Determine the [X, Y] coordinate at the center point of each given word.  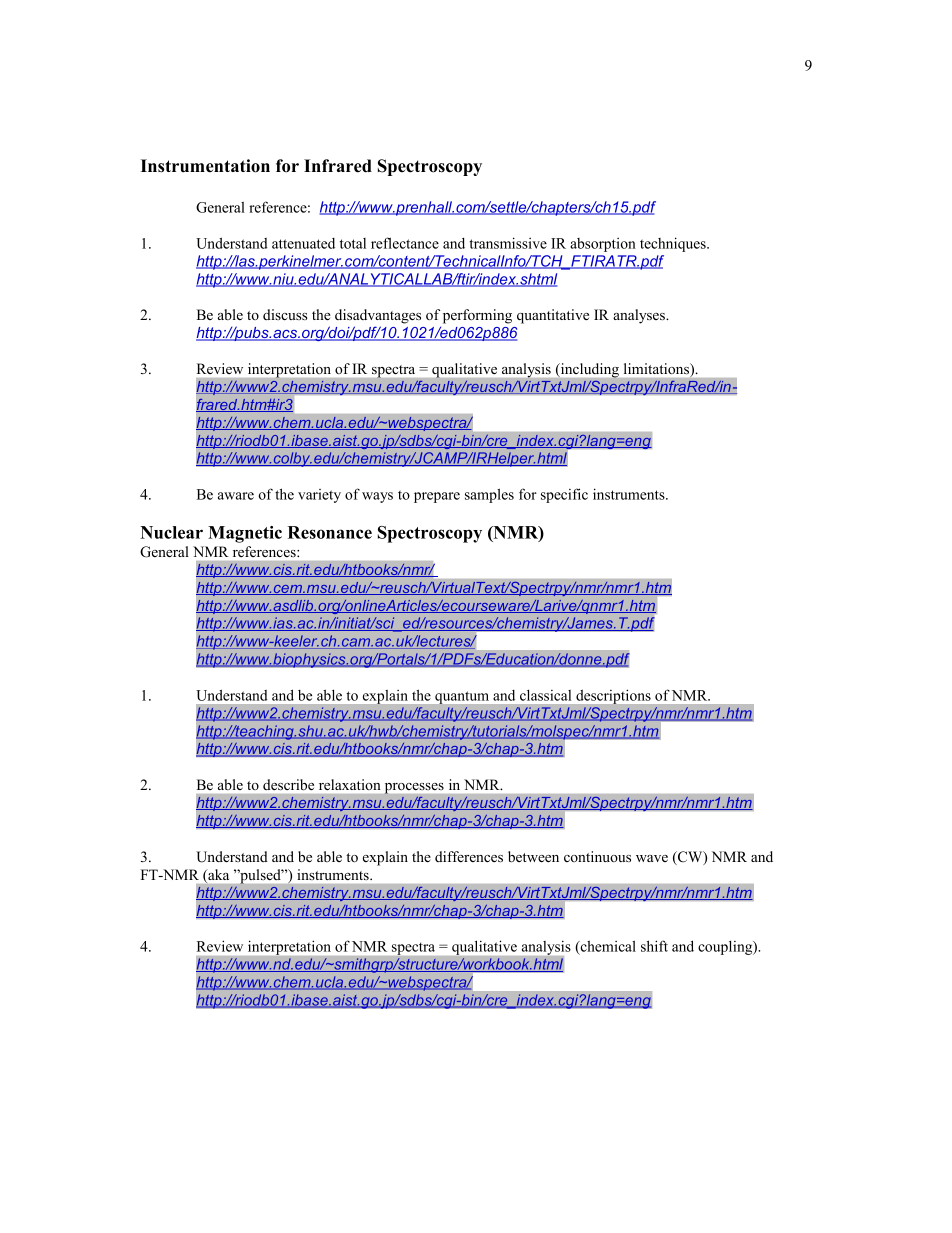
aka [217, 876]
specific [564, 495]
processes [414, 788]
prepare [437, 497]
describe [288, 784]
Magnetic [245, 534]
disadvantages [378, 316]
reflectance [405, 243]
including [588, 370]
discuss [285, 314]
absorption [603, 245]
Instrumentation [205, 166]
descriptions [613, 697]
